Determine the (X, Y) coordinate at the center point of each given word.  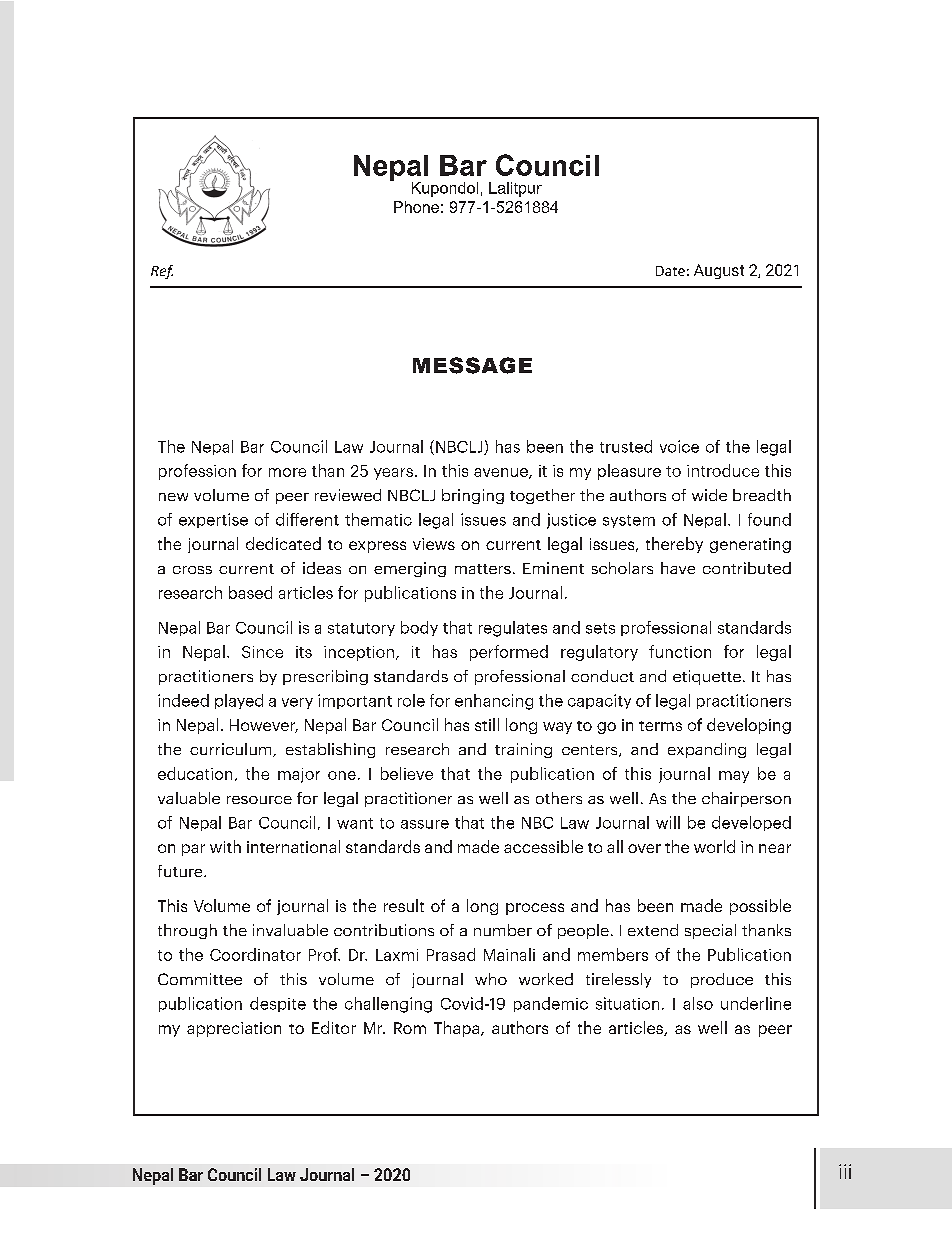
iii (845, 1171)
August (719, 271)
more (287, 472)
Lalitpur (515, 189)
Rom (410, 1028)
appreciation (234, 1029)
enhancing (494, 702)
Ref (162, 272)
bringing (473, 496)
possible (760, 907)
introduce (723, 470)
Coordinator (255, 954)
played (239, 701)
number (503, 930)
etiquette (707, 677)
